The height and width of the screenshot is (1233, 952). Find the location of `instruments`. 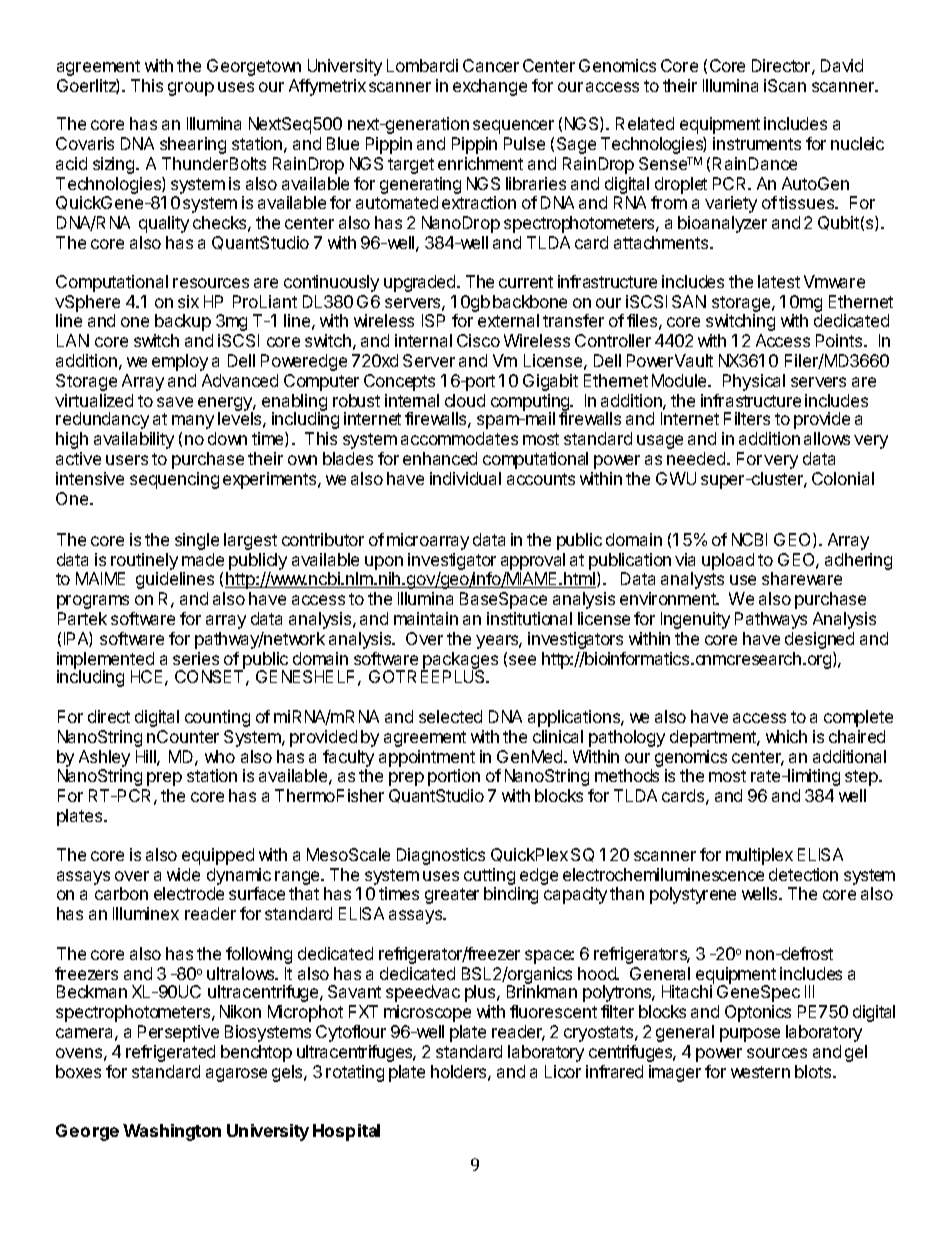

instruments is located at coordinates (757, 143).
